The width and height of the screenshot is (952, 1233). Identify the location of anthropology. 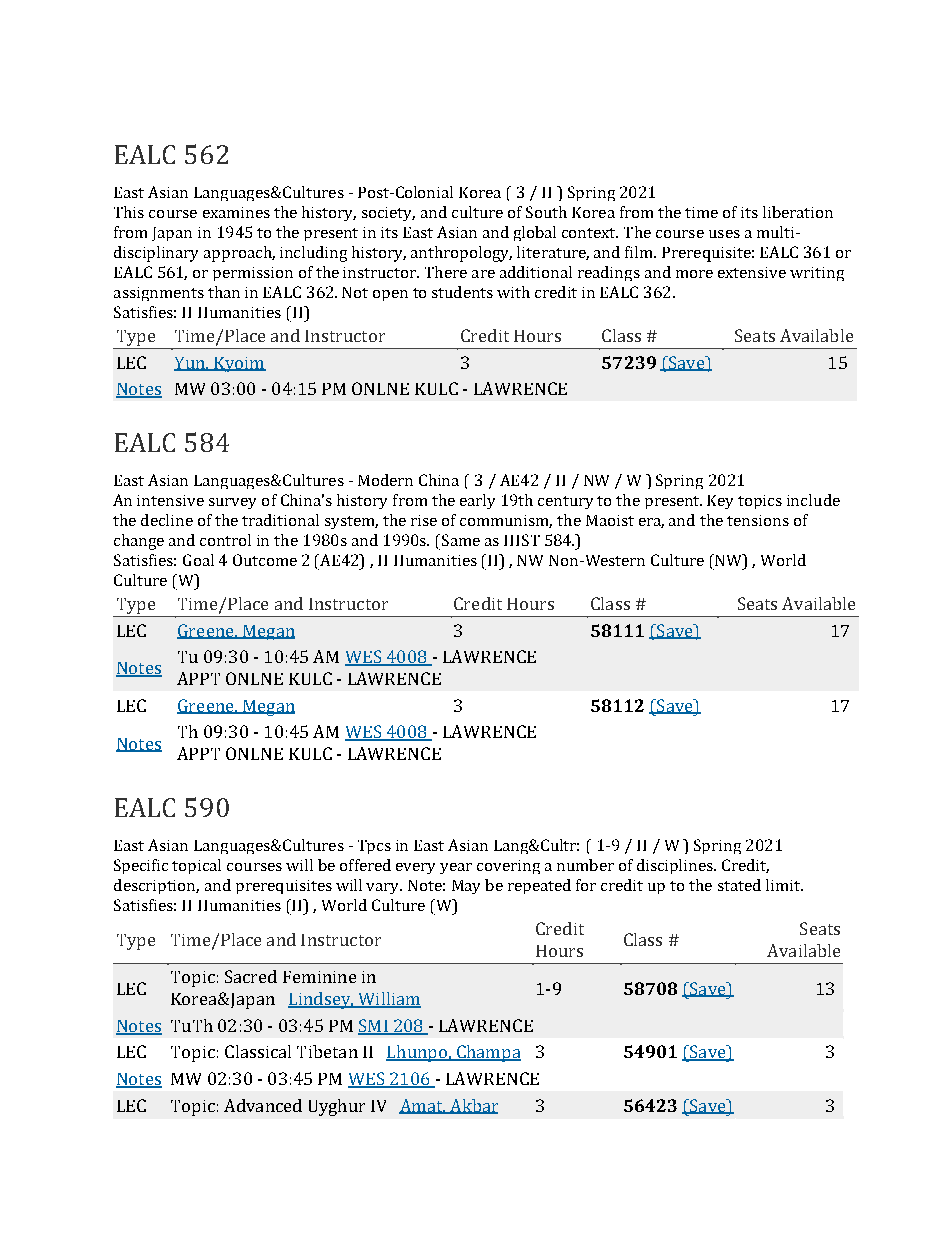
(461, 254).
